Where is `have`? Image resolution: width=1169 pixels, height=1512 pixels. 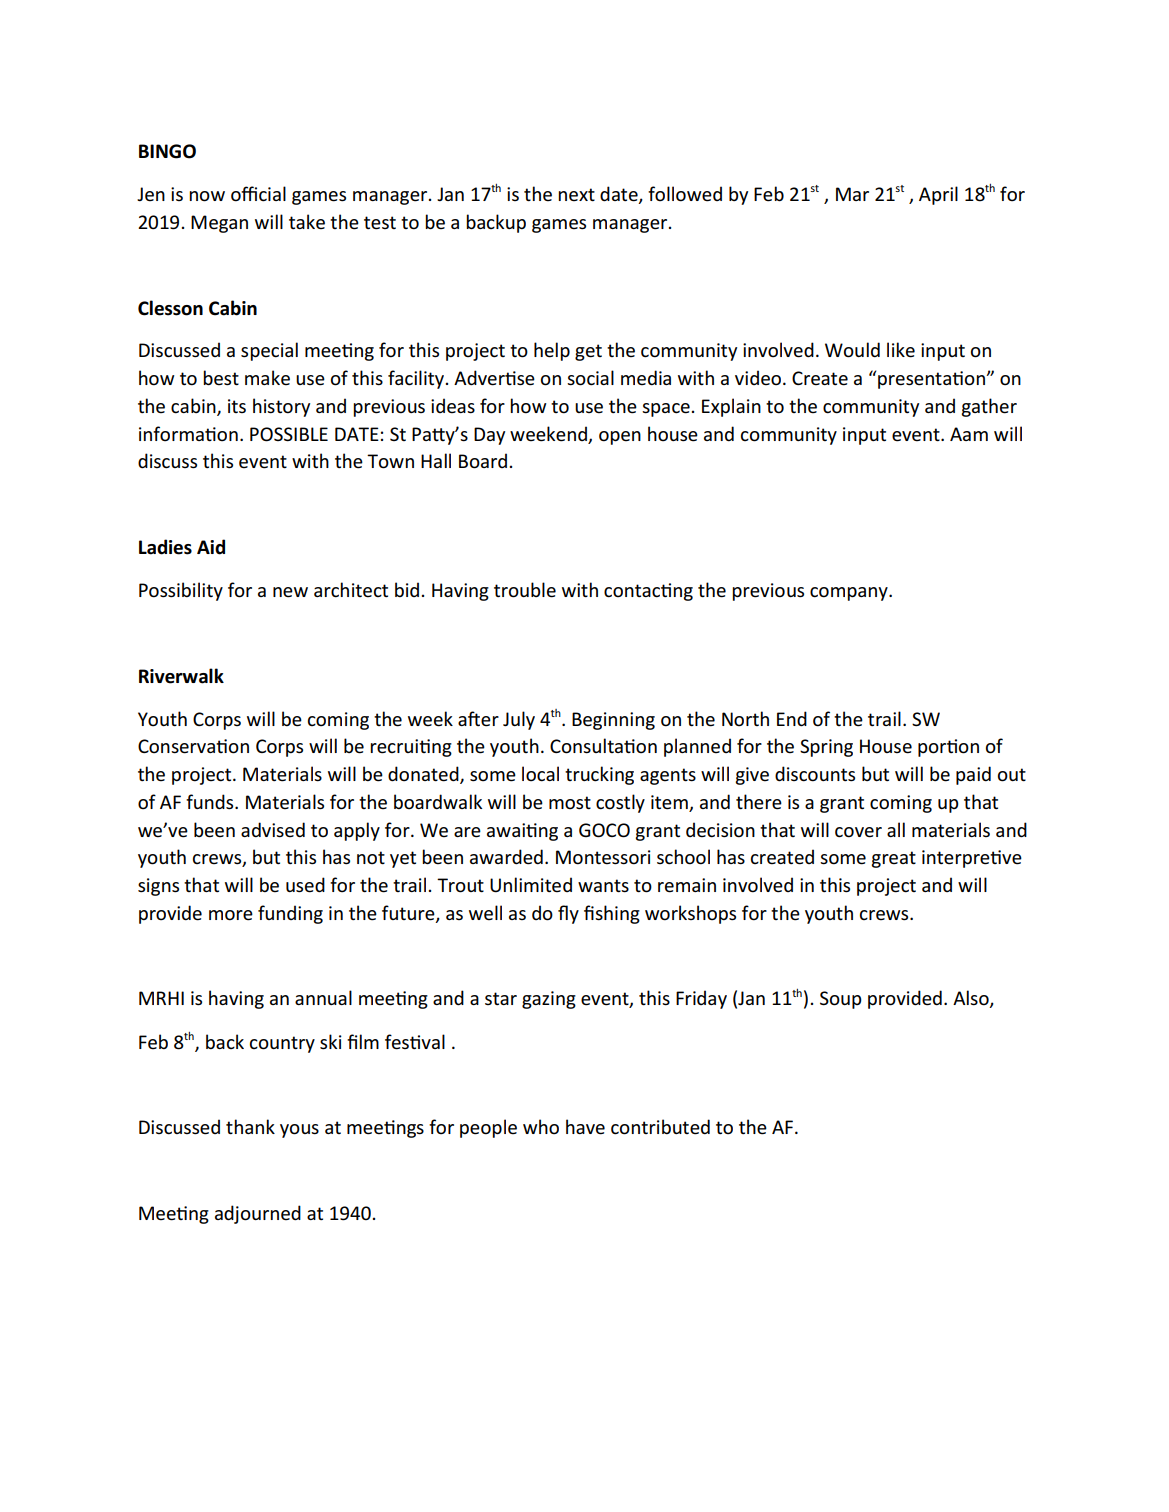 have is located at coordinates (585, 1127).
